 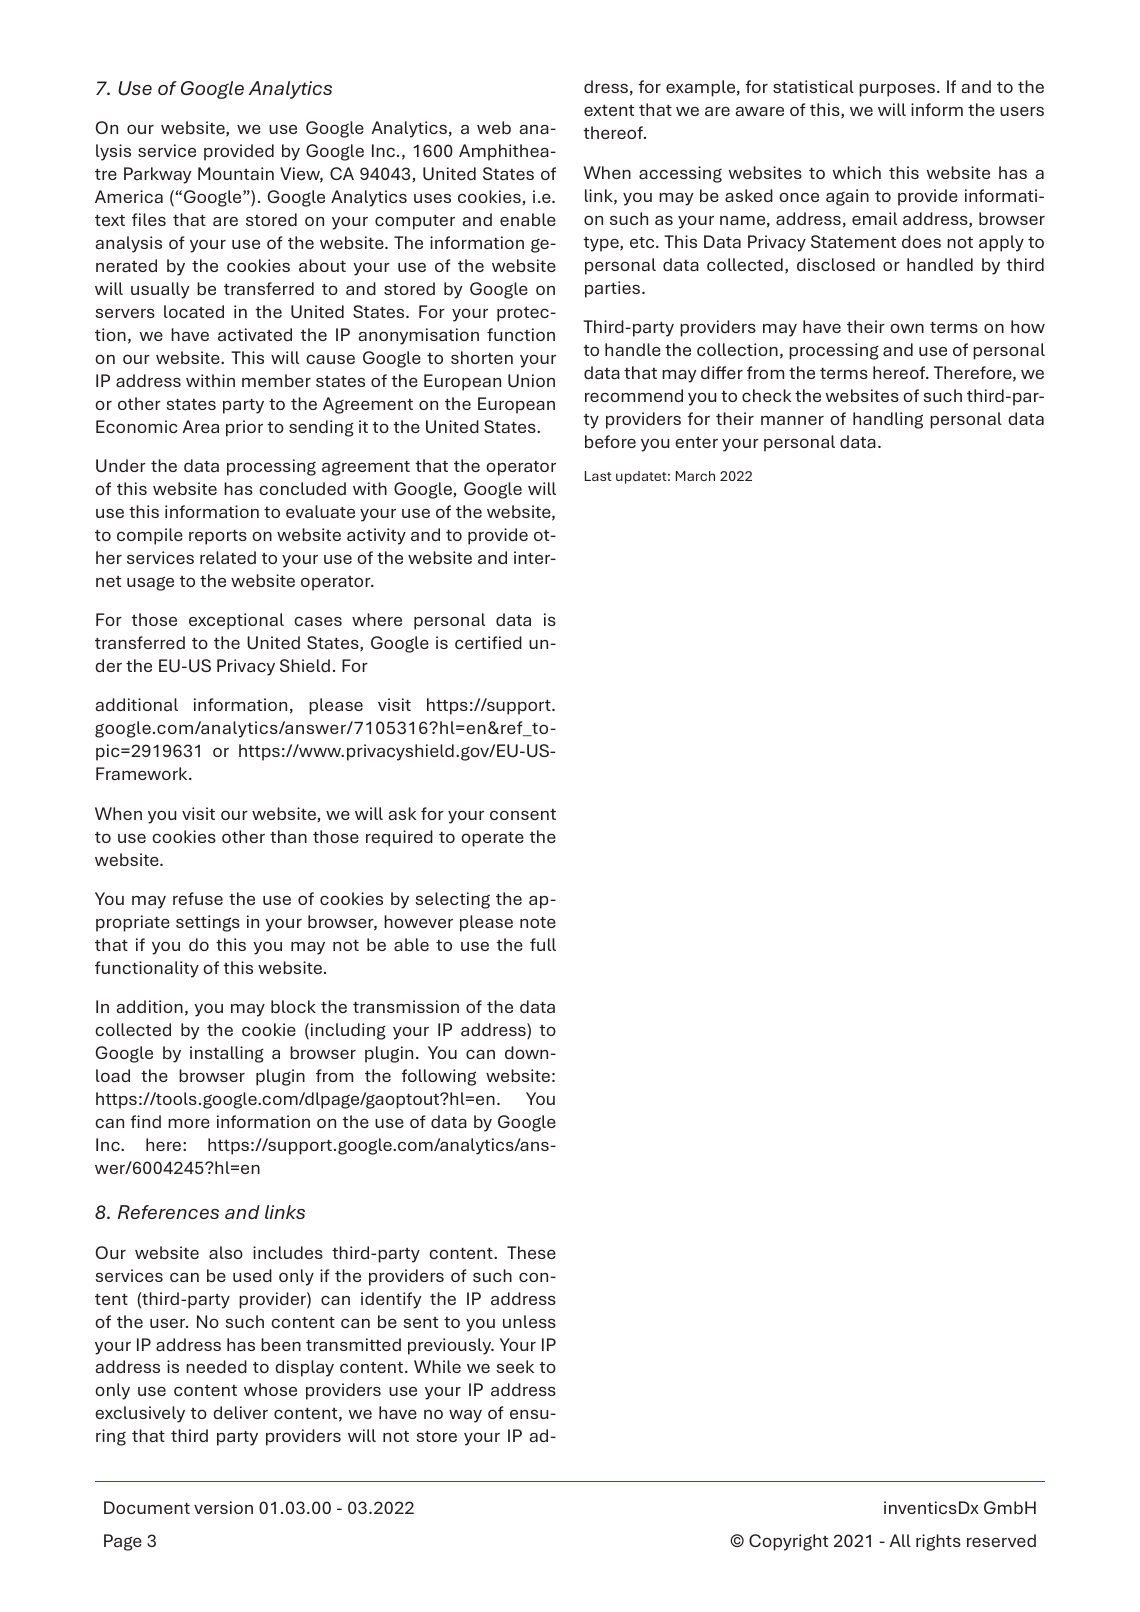 I want to click on related, so click(x=228, y=557).
